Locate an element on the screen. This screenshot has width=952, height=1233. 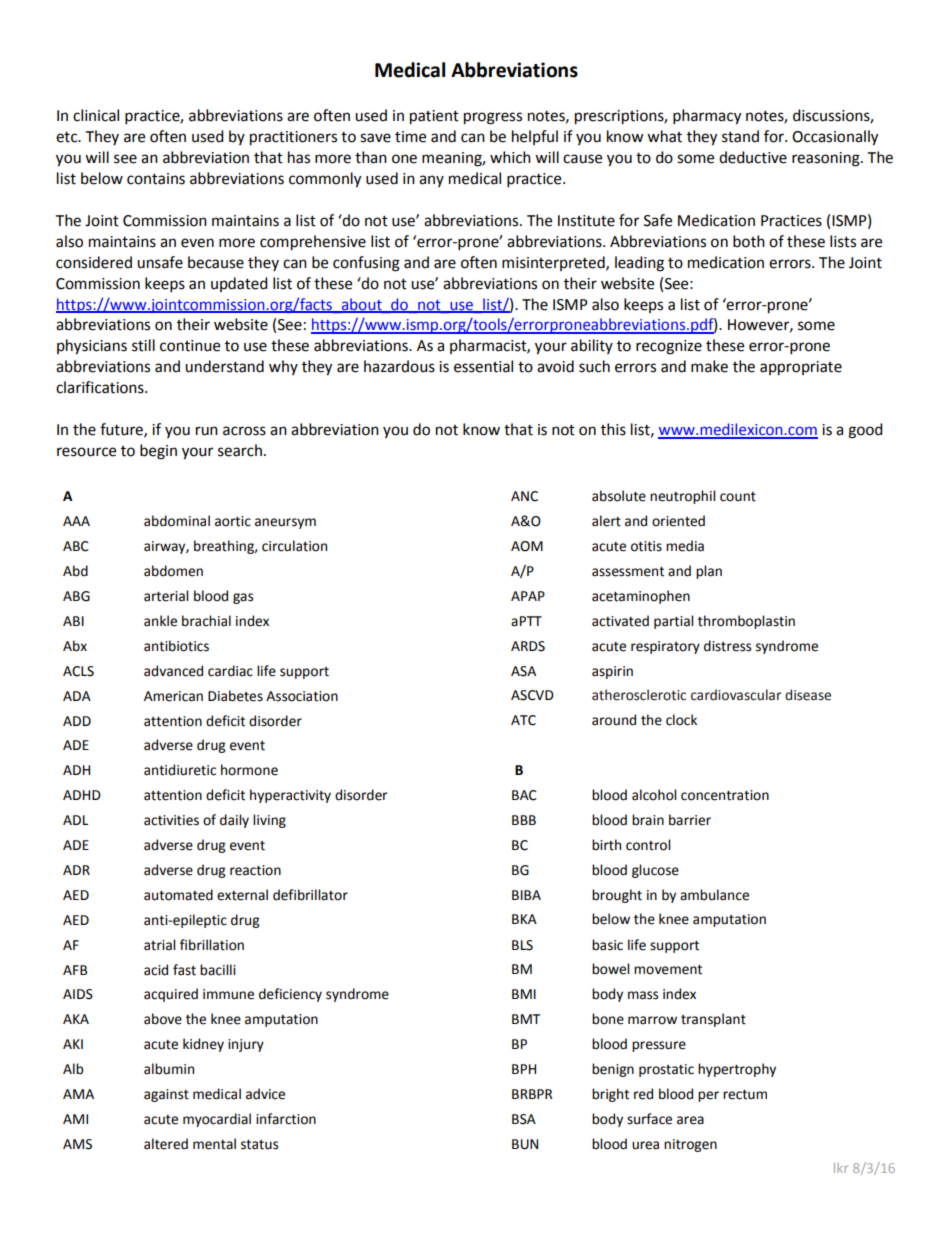
abdominal is located at coordinates (177, 521).
